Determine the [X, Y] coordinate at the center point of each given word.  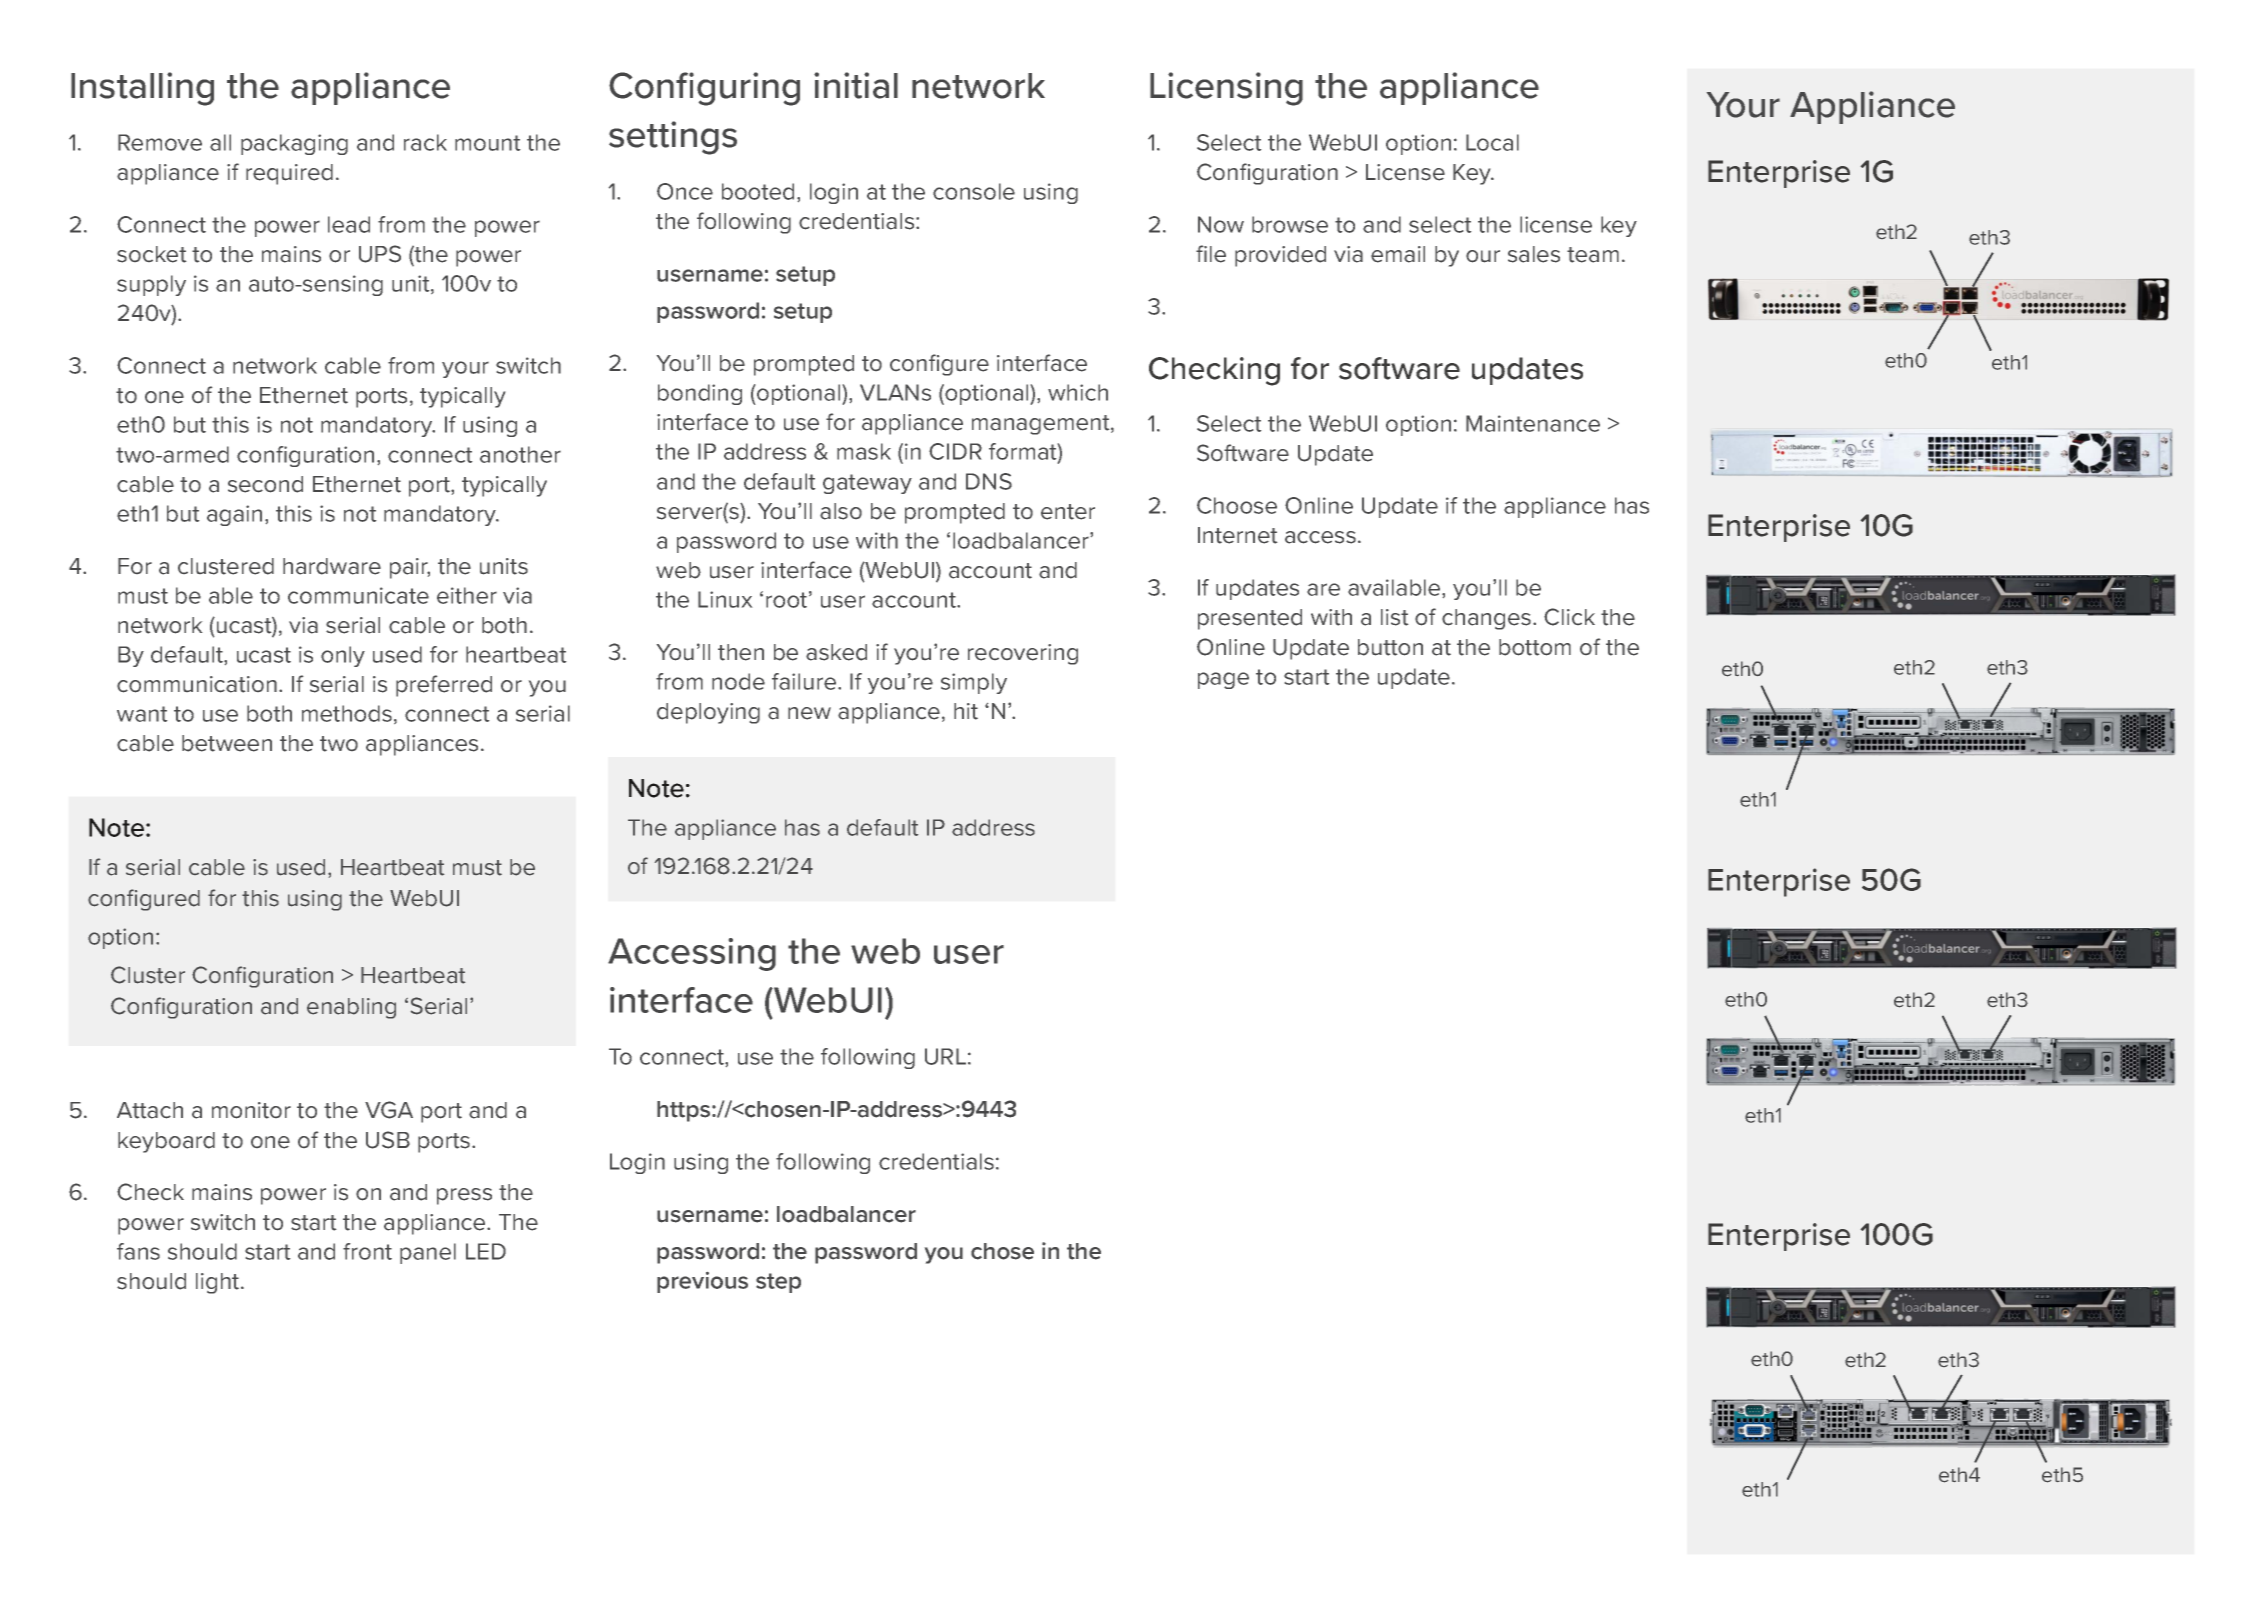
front [367, 1251]
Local [1492, 142]
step [778, 1283]
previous [702, 1282]
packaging [294, 144]
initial [856, 85]
